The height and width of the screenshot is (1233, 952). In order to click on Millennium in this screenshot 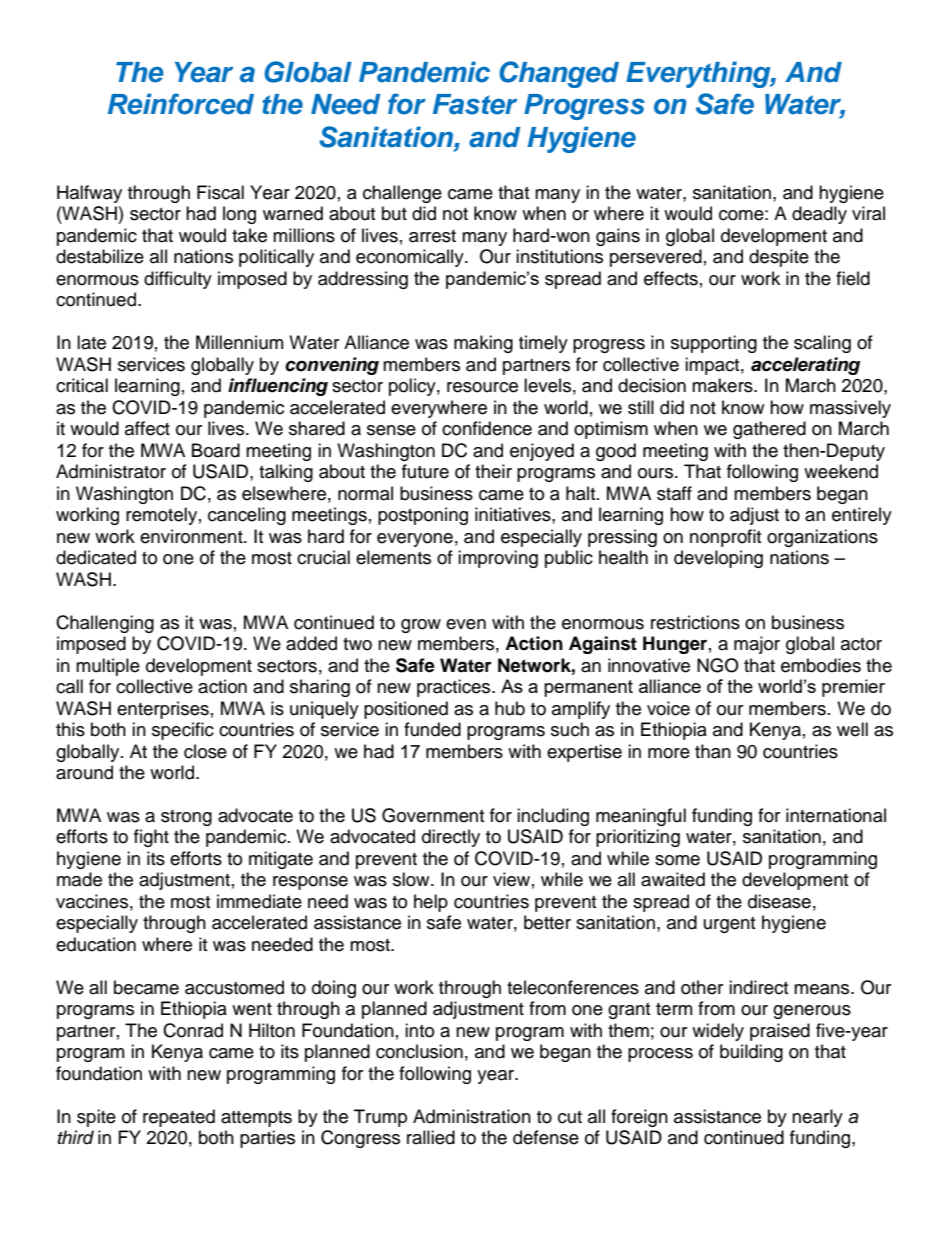, I will do `click(239, 342)`.
